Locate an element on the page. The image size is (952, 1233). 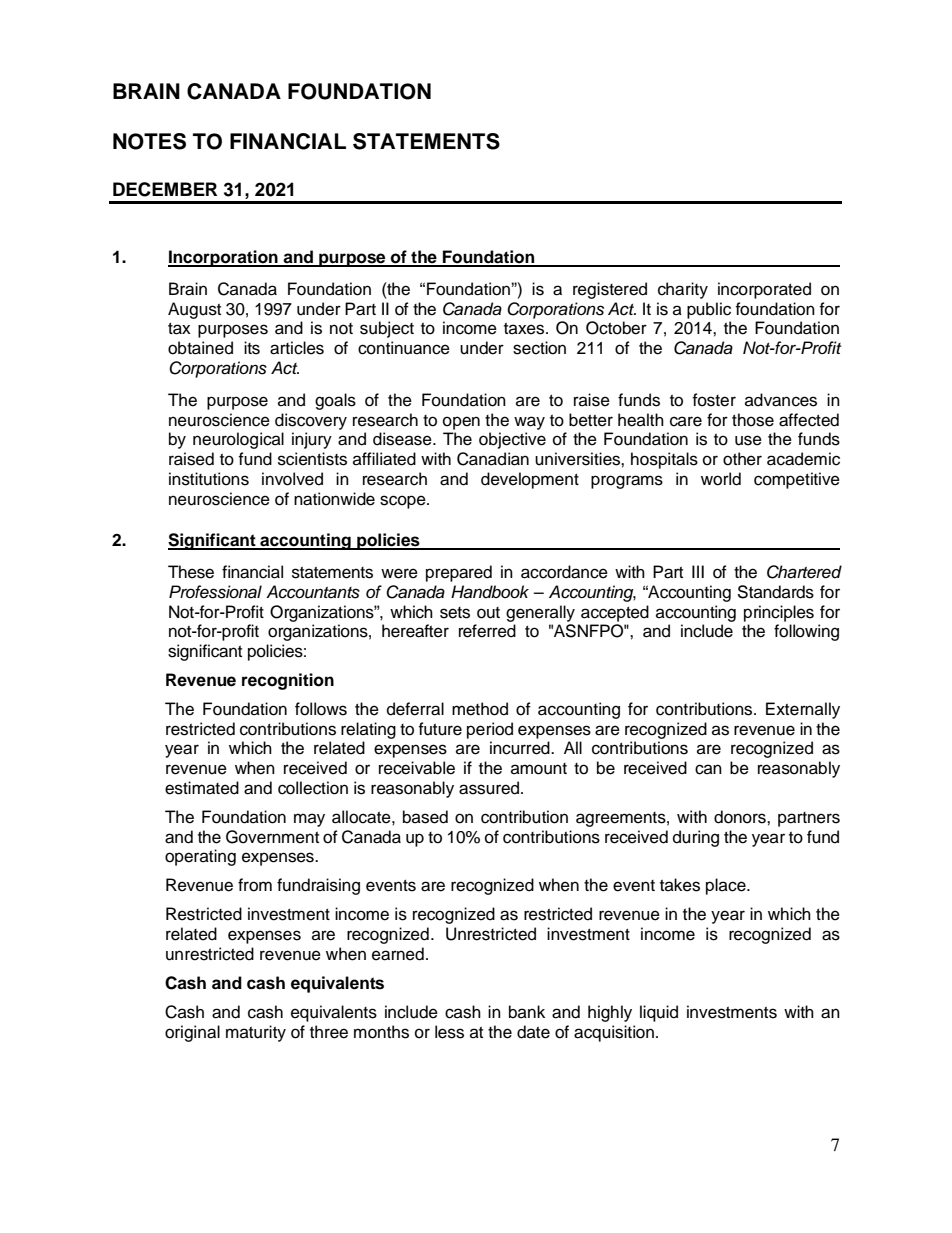
DECEMBER is located at coordinates (165, 189).
